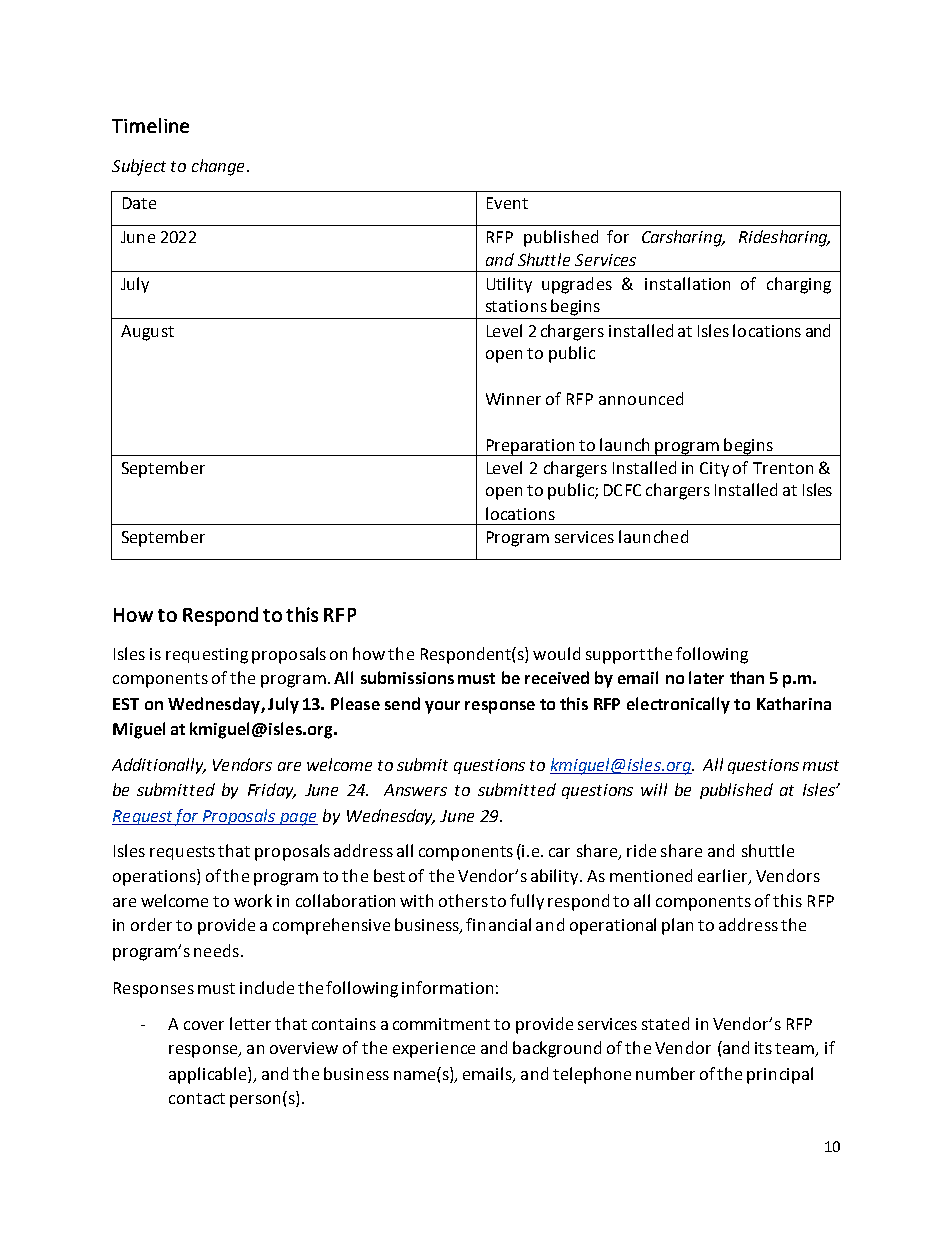 The width and height of the screenshot is (952, 1233). Describe the element at coordinates (706, 677) in the screenshot. I see `later` at that location.
